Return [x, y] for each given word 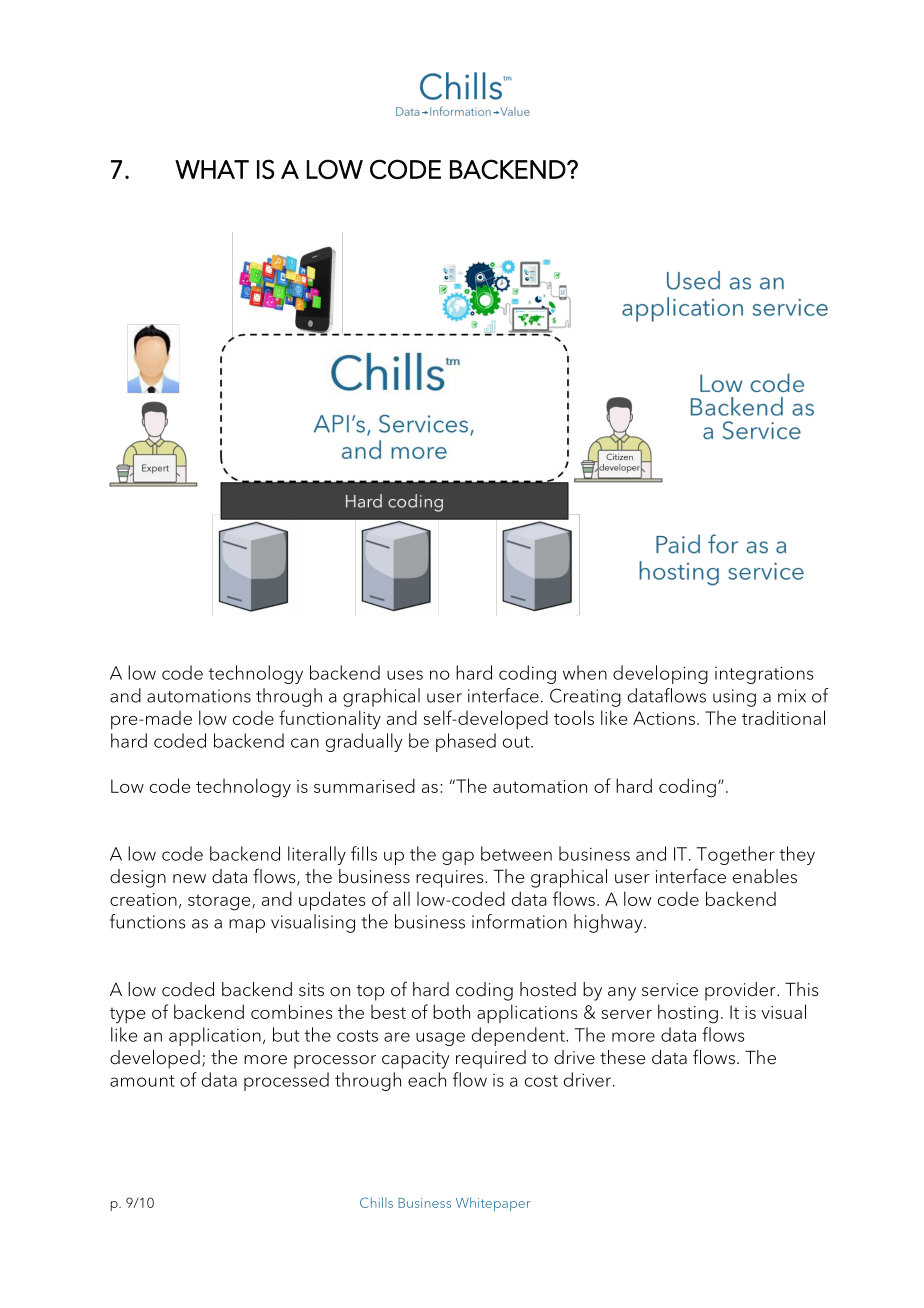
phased [466, 742]
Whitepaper [493, 1204]
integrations [764, 675]
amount [142, 1081]
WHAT [212, 169]
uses [405, 675]
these [622, 1057]
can [305, 743]
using [734, 698]
